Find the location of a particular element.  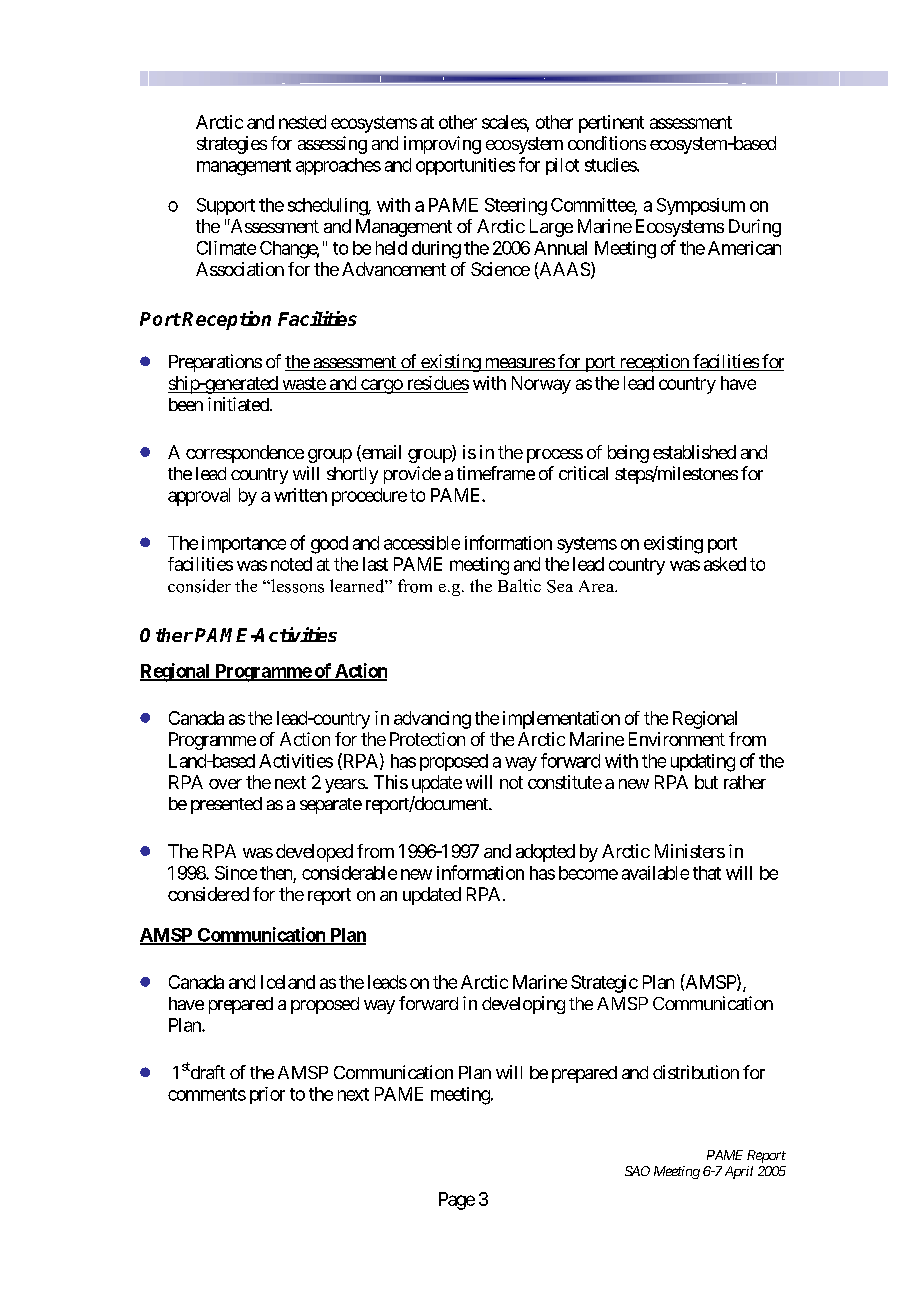

updating is located at coordinates (703, 763).
